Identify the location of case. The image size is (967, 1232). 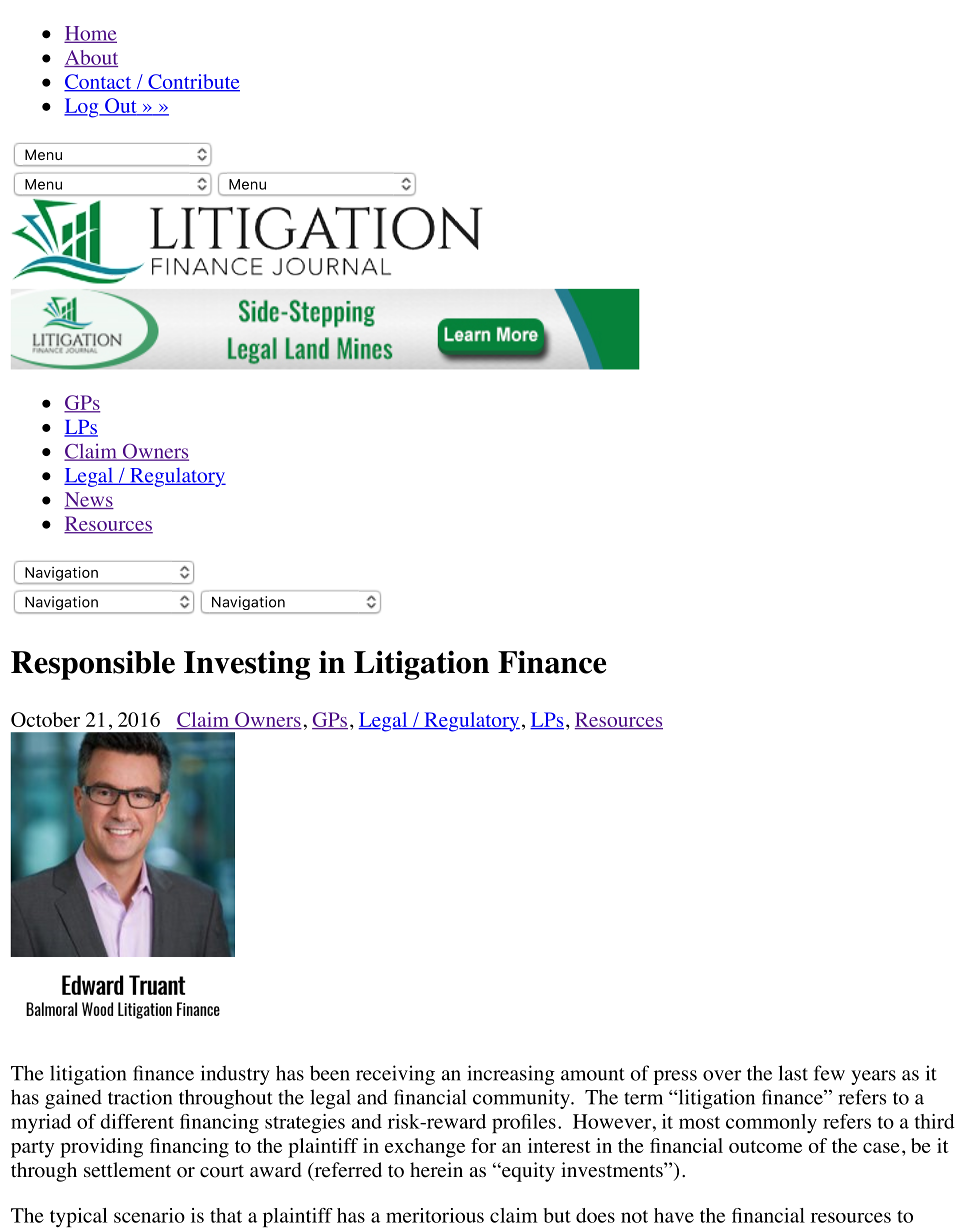
(881, 1148).
